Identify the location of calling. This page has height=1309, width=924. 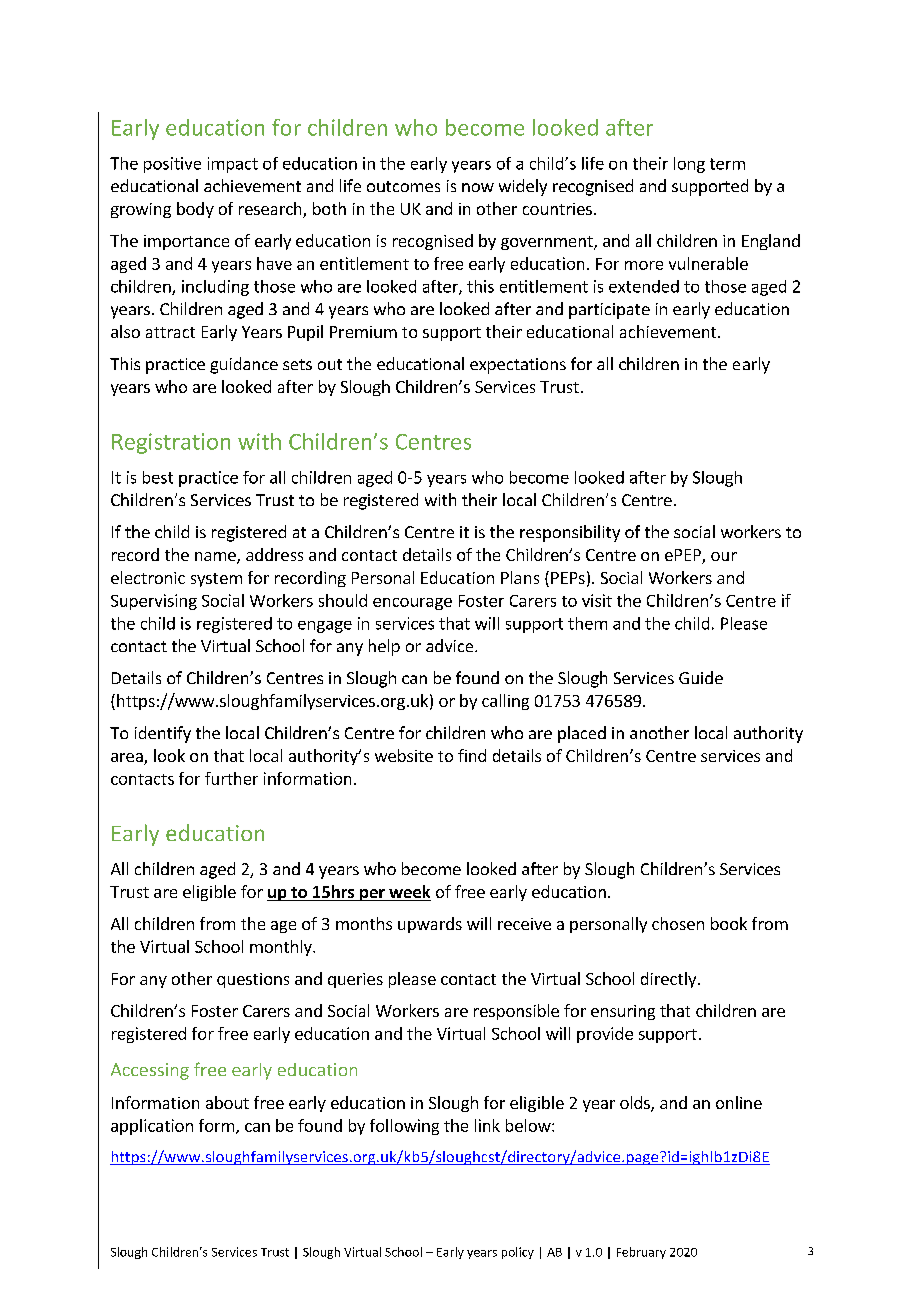
(505, 702).
